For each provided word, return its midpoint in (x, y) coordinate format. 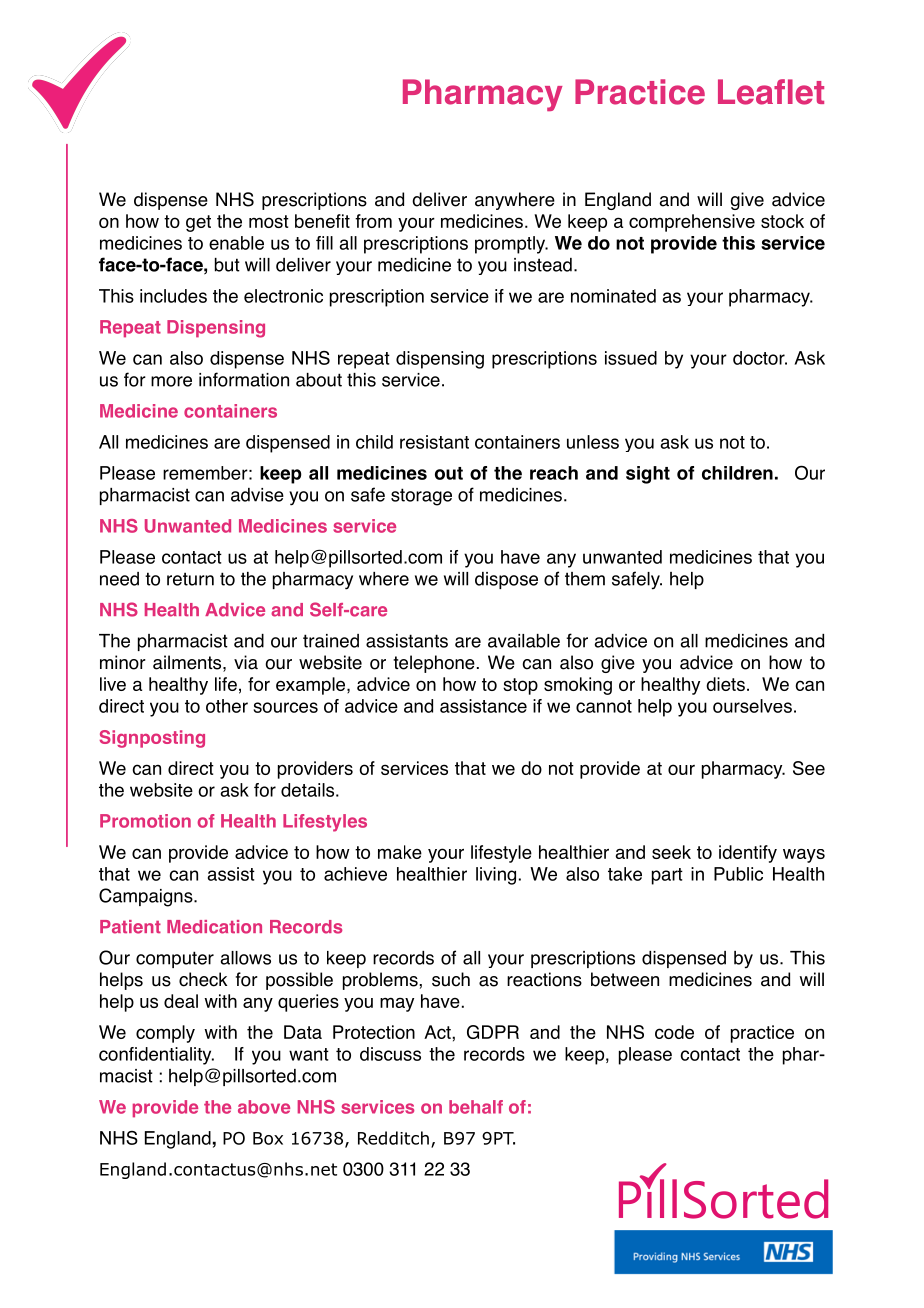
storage (421, 497)
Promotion (145, 821)
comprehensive (692, 223)
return (190, 579)
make (400, 852)
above (264, 1107)
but (227, 265)
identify (748, 854)
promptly (511, 245)
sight (648, 475)
